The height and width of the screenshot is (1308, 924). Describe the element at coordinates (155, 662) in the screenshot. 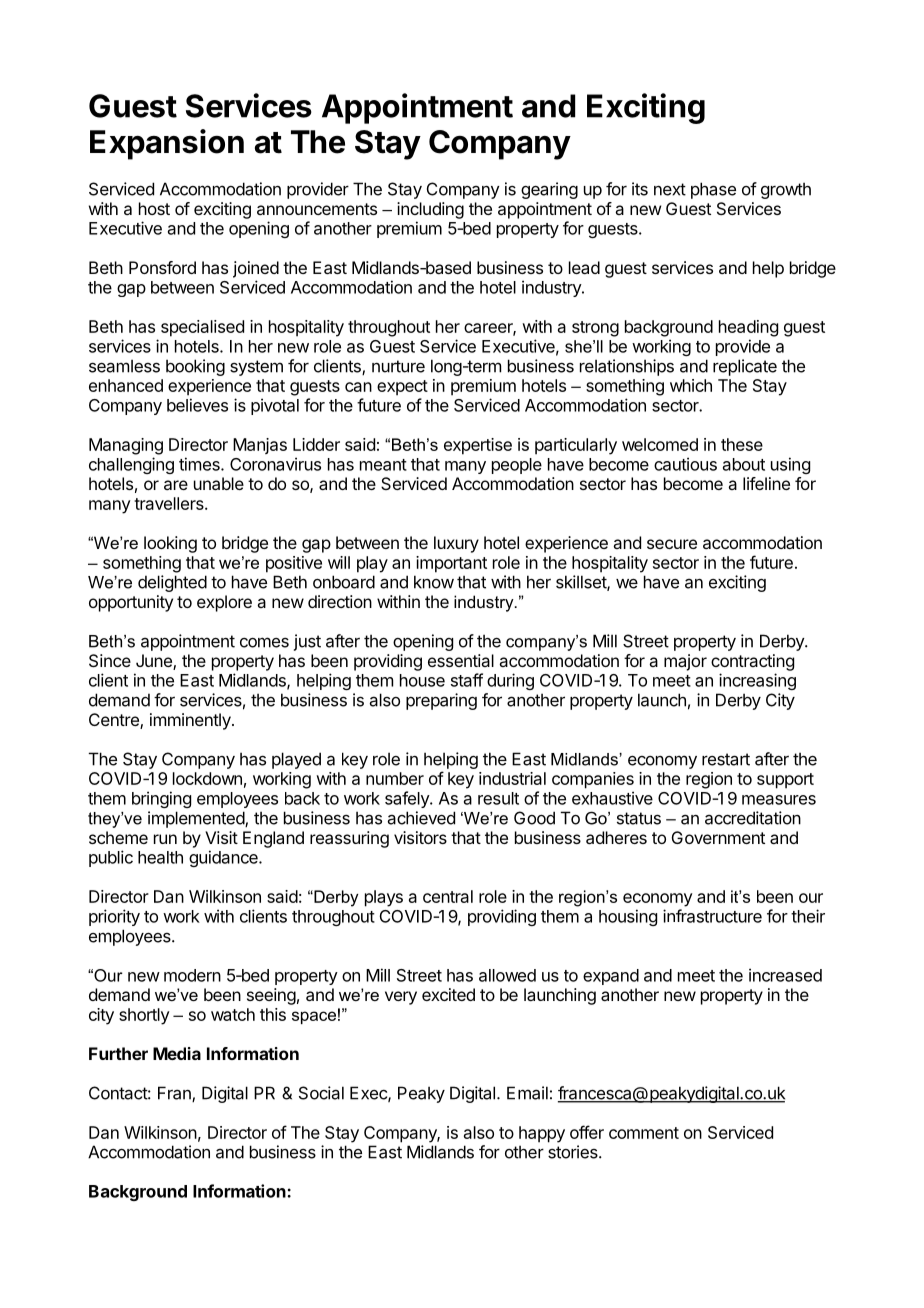

I see `June` at that location.
